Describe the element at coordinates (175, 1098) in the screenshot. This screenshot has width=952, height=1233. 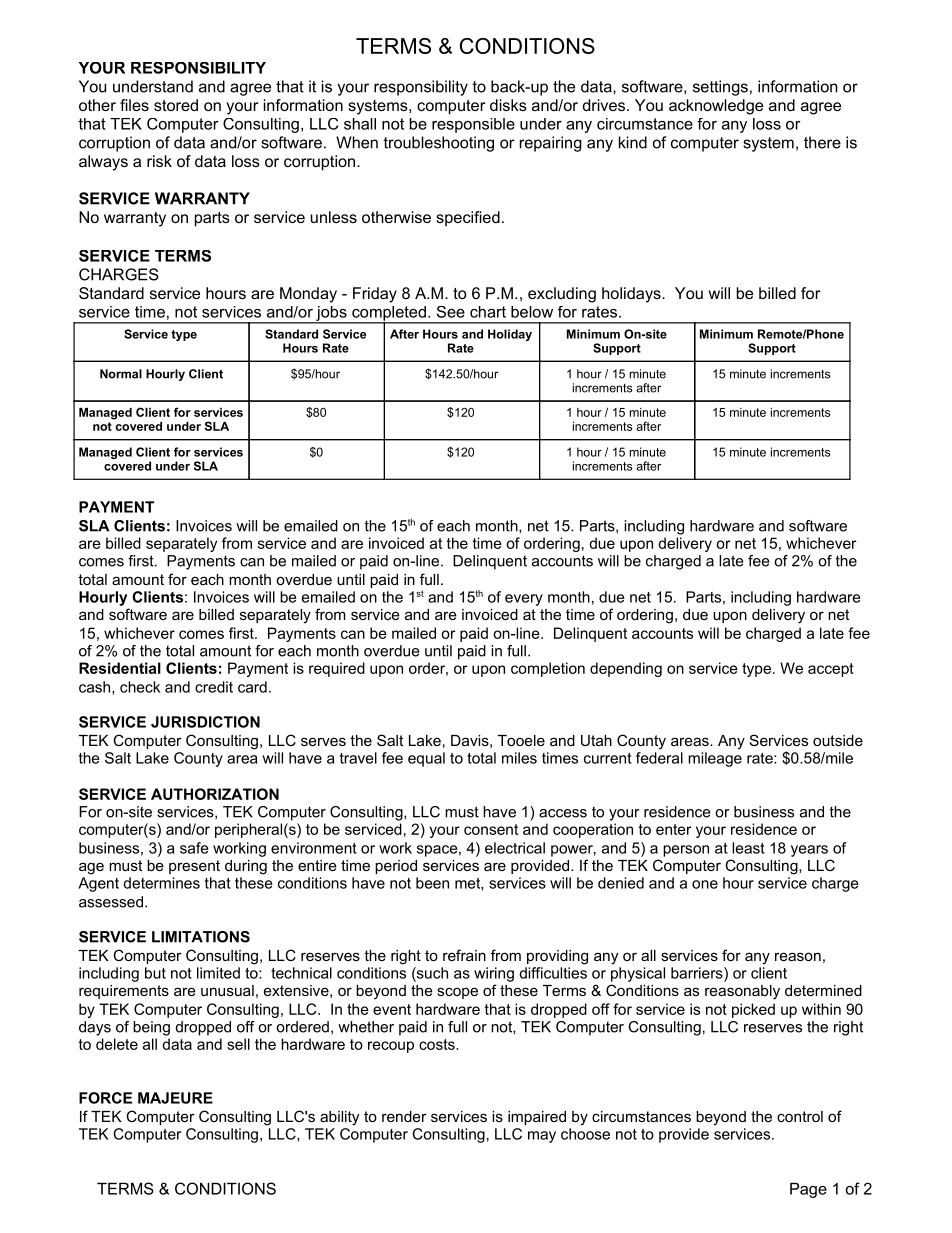
I see `MAJEURE` at that location.
